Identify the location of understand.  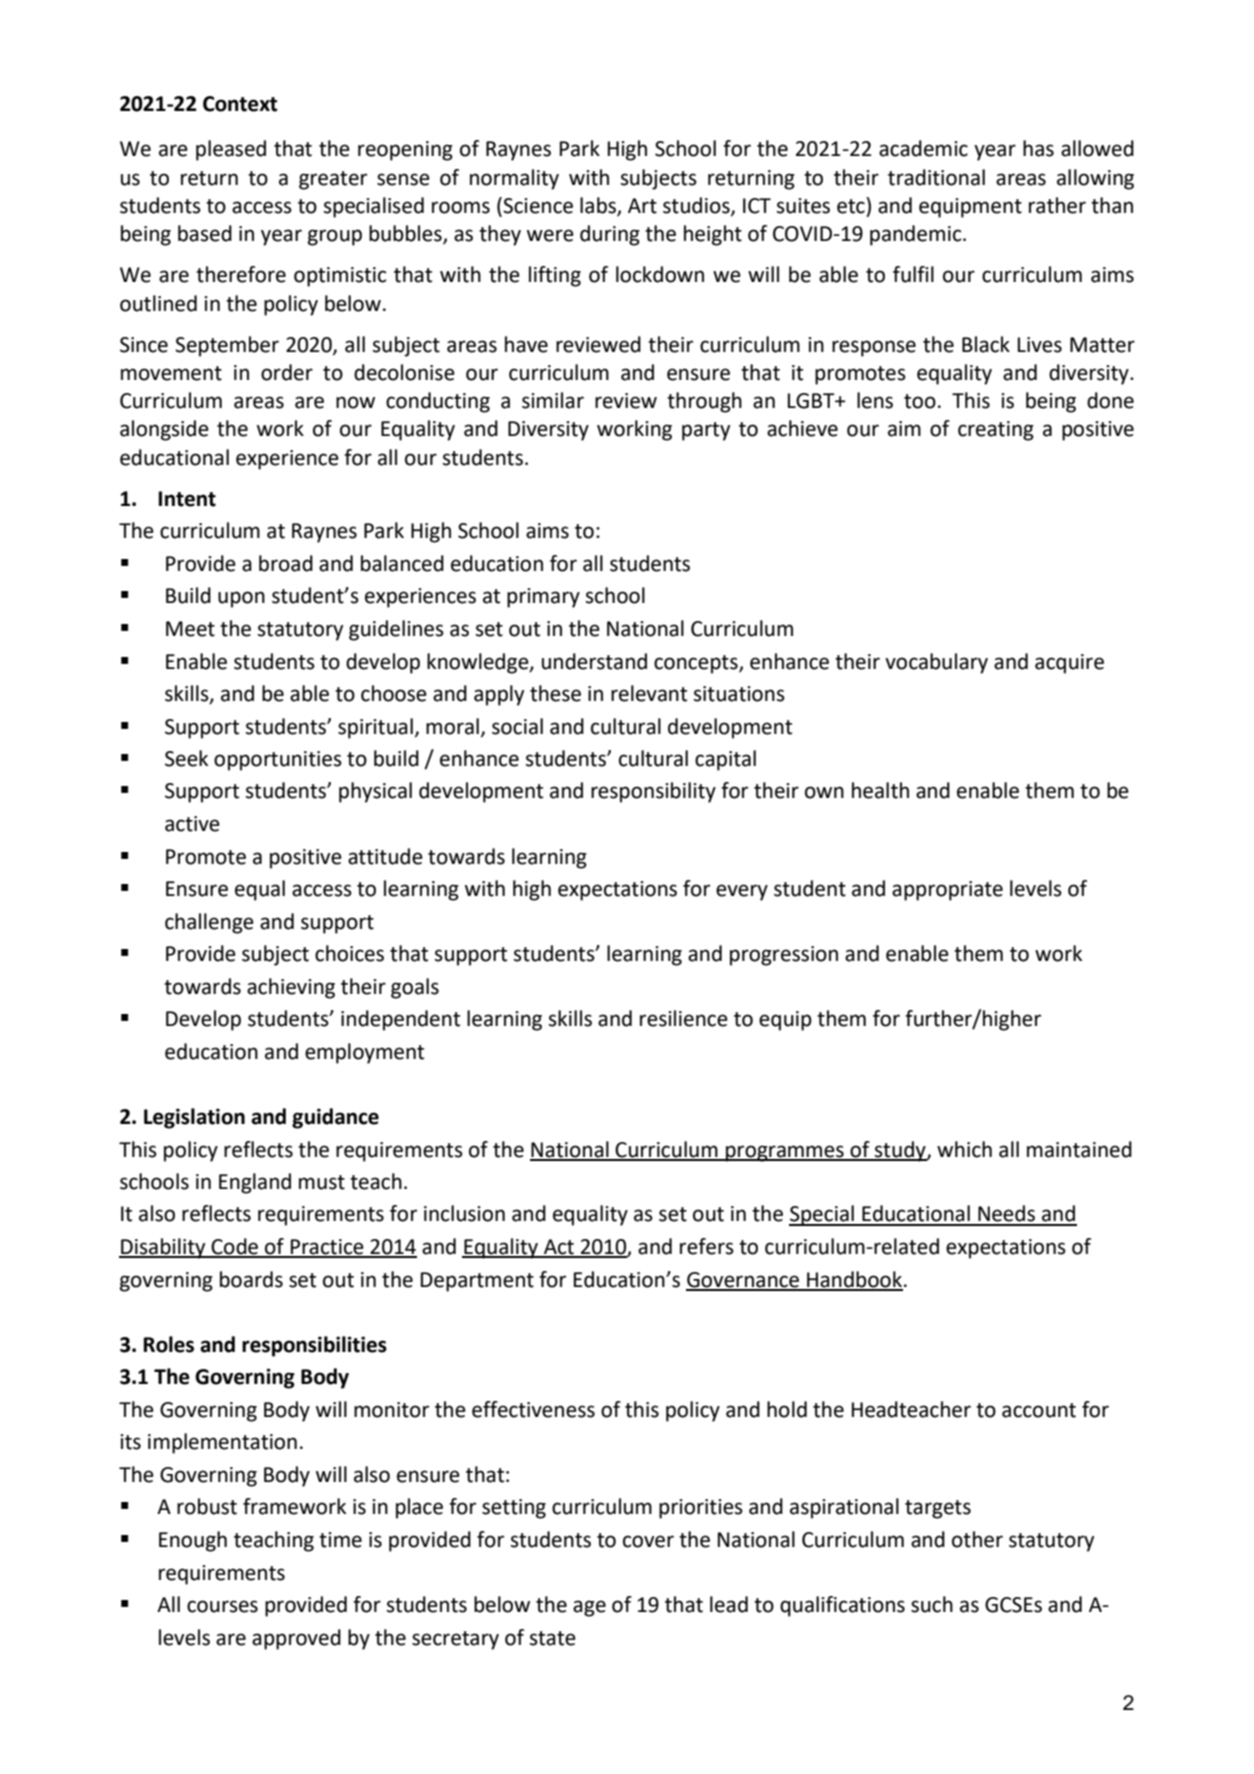
(594, 661).
